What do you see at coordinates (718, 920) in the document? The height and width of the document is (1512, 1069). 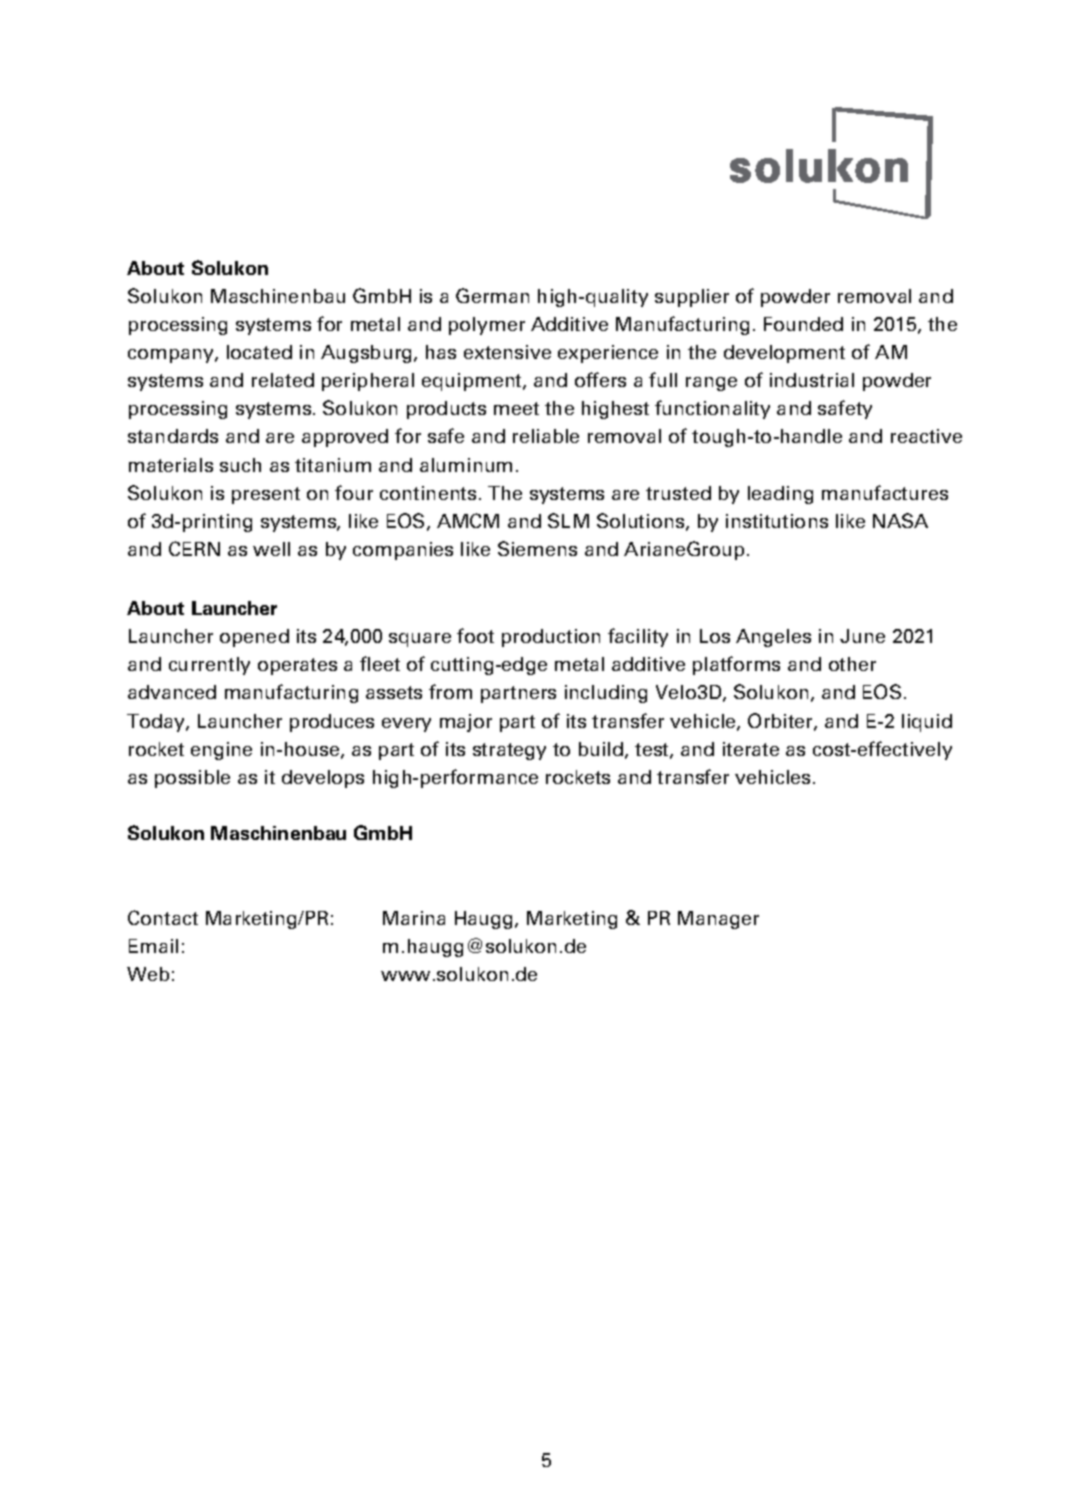 I see `Manager` at bounding box center [718, 920].
